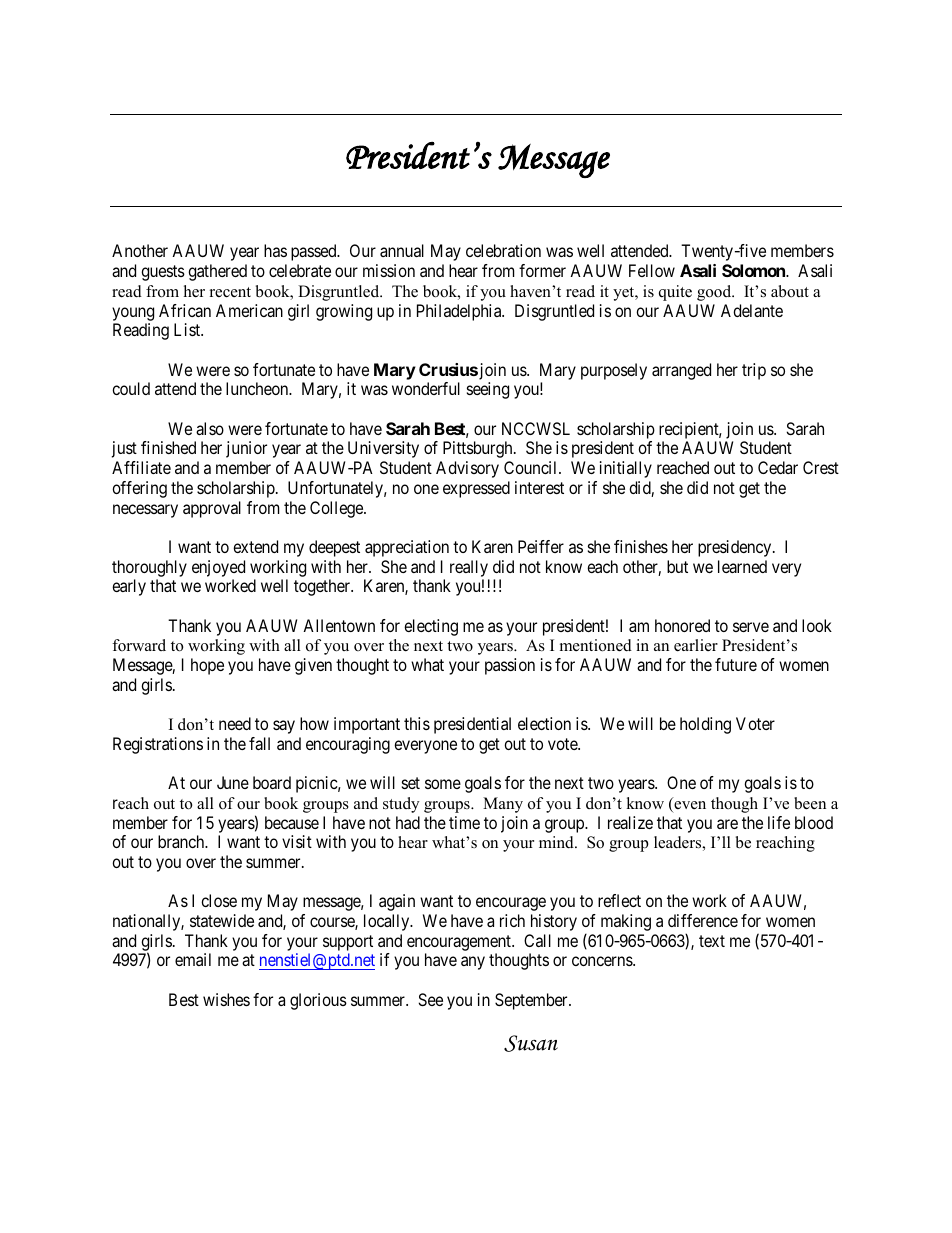  What do you see at coordinates (510, 666) in the screenshot?
I see `passion` at bounding box center [510, 666].
